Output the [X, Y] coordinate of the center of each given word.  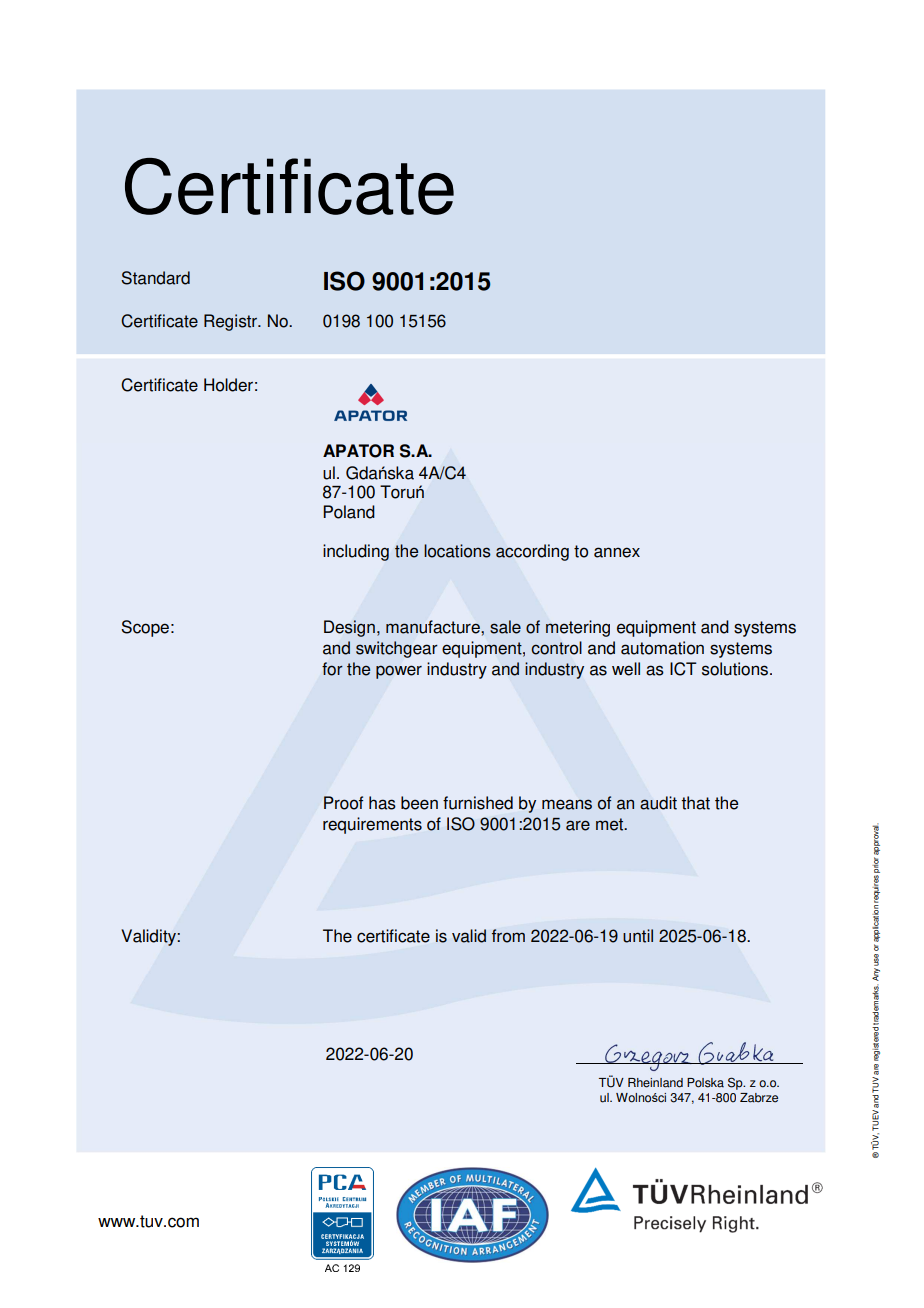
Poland [349, 512]
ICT [683, 669]
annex [617, 552]
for [332, 669]
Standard [155, 278]
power [399, 672]
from [508, 936]
